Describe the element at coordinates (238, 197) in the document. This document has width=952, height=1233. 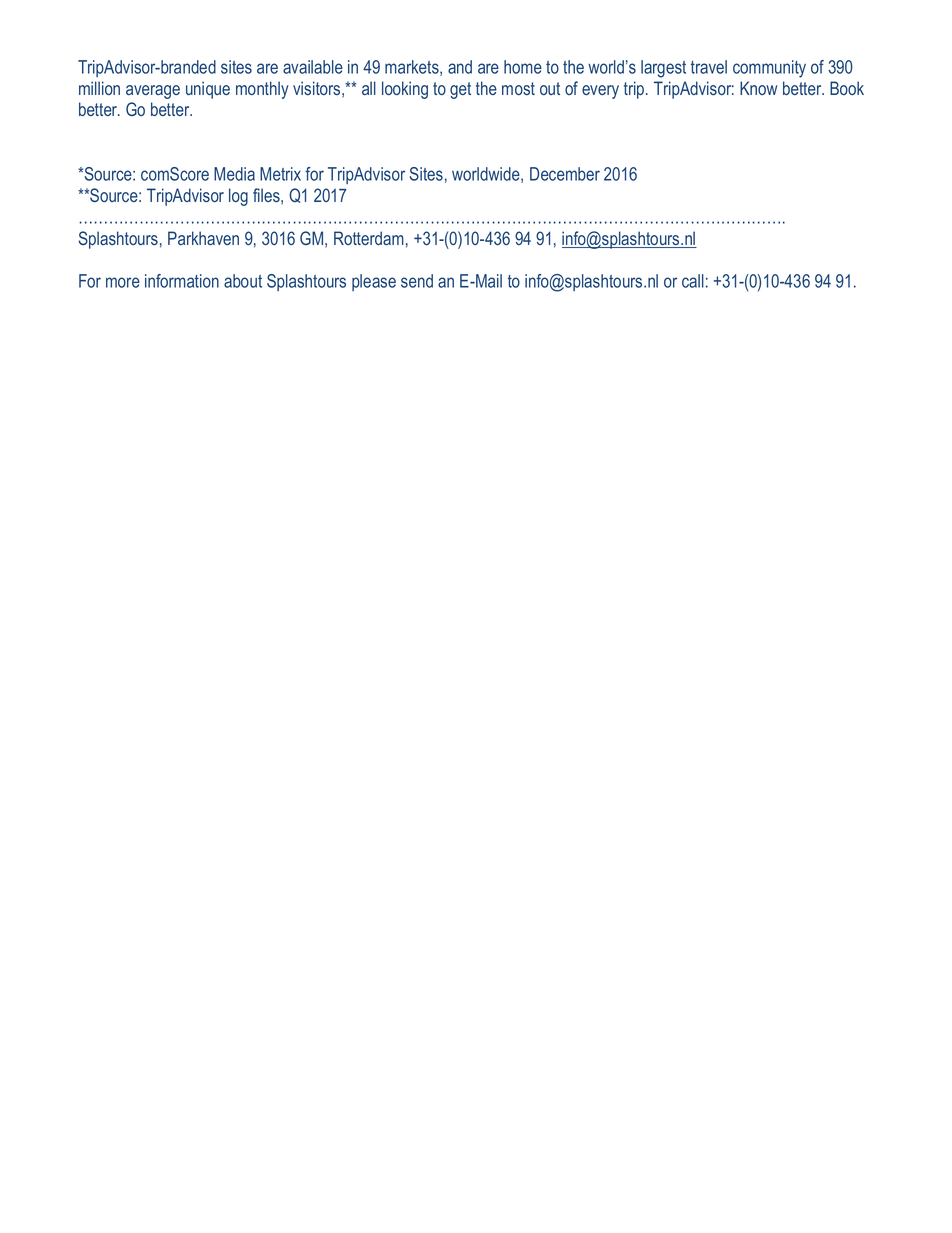
I see `log` at that location.
